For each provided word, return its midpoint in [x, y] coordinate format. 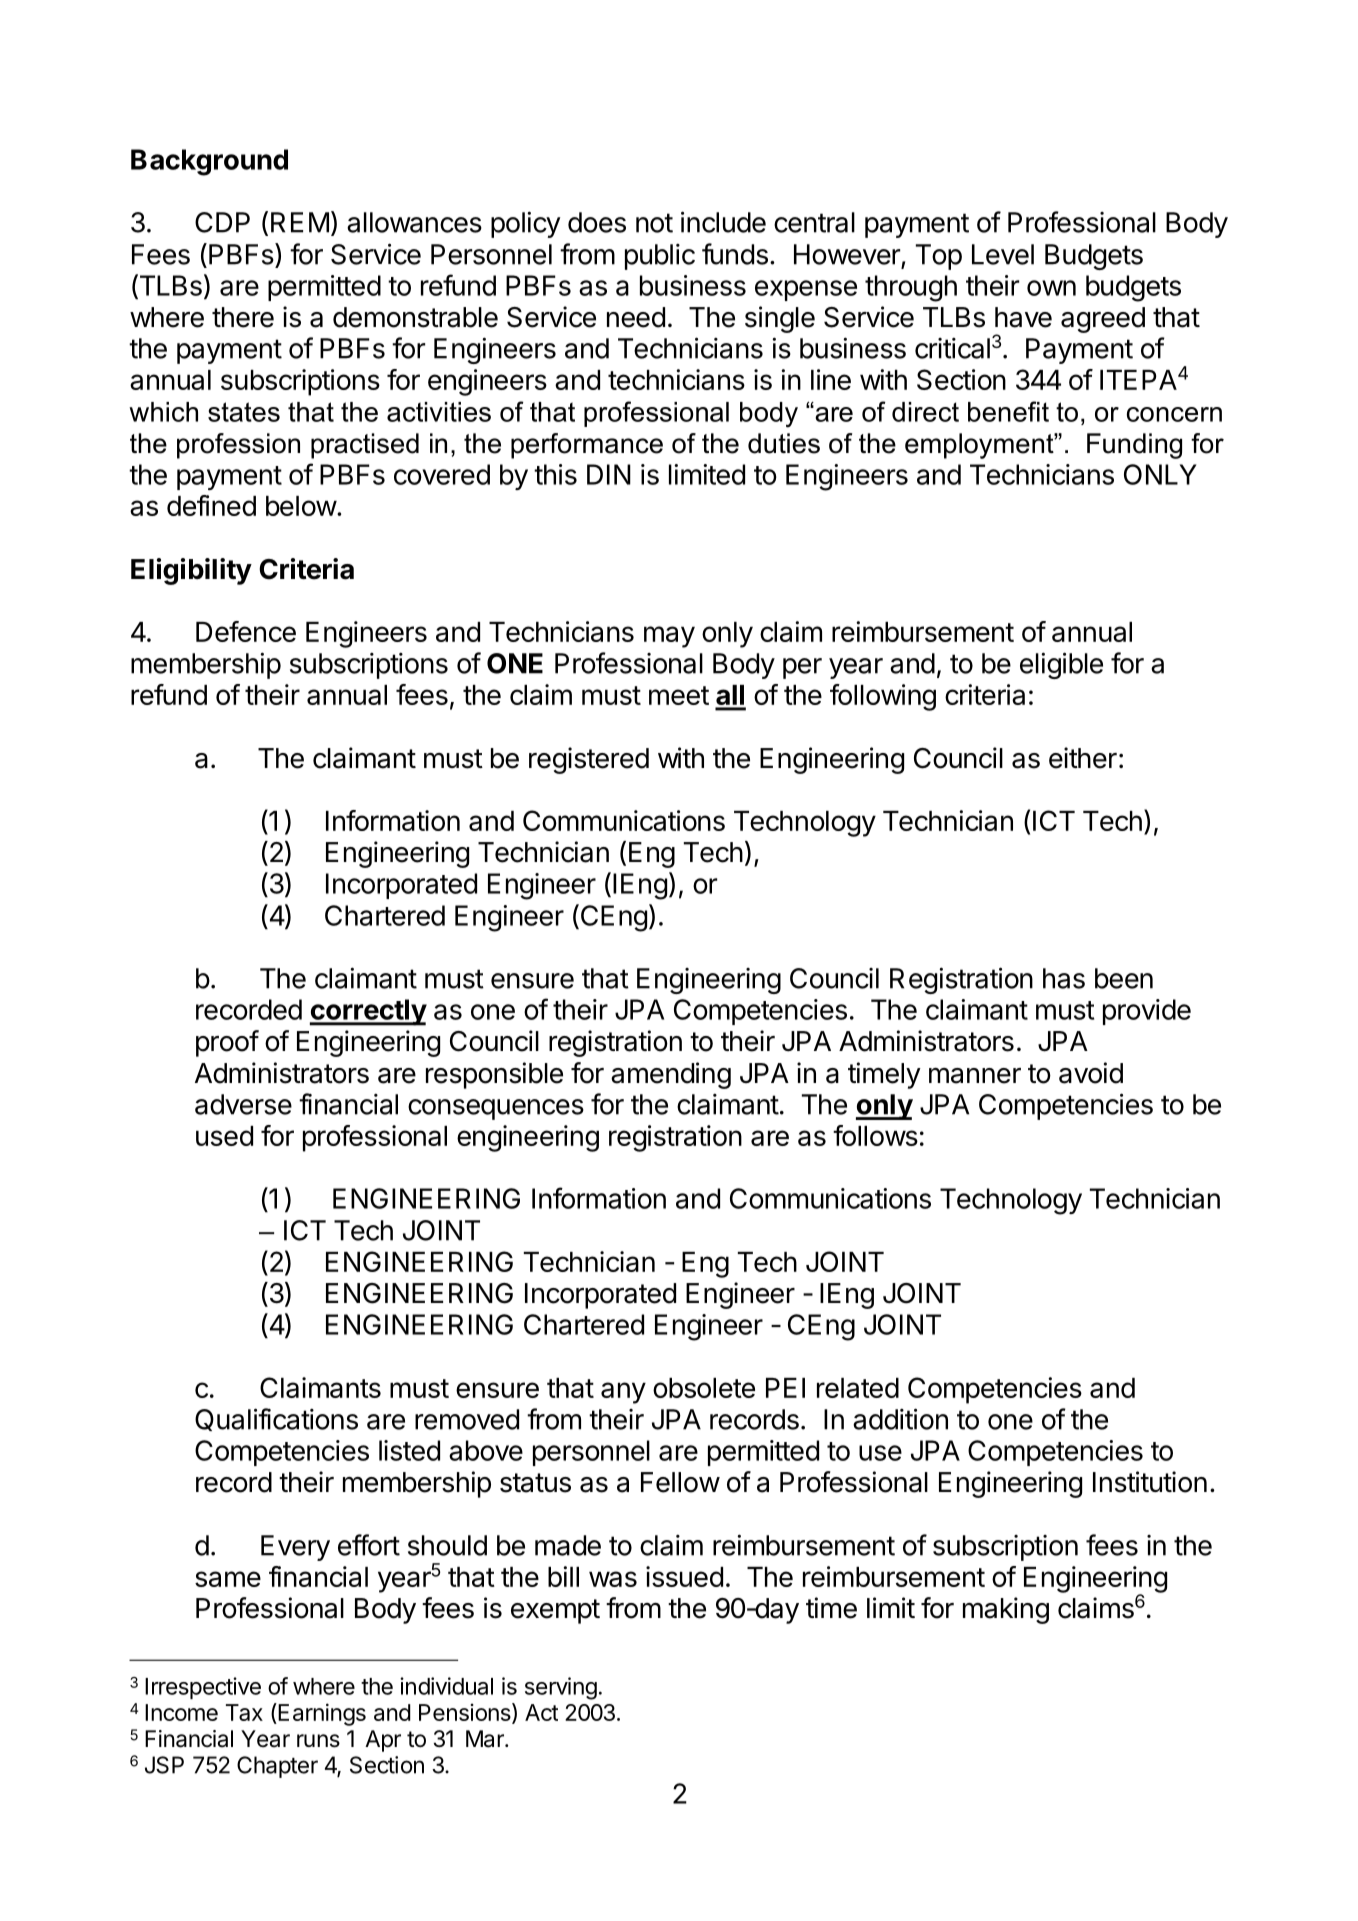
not [654, 223]
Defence [246, 631]
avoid [1091, 1073]
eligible [1061, 665]
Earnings [321, 1714]
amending [671, 1075]
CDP [222, 222]
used [224, 1136]
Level [1003, 254]
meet [679, 695]
